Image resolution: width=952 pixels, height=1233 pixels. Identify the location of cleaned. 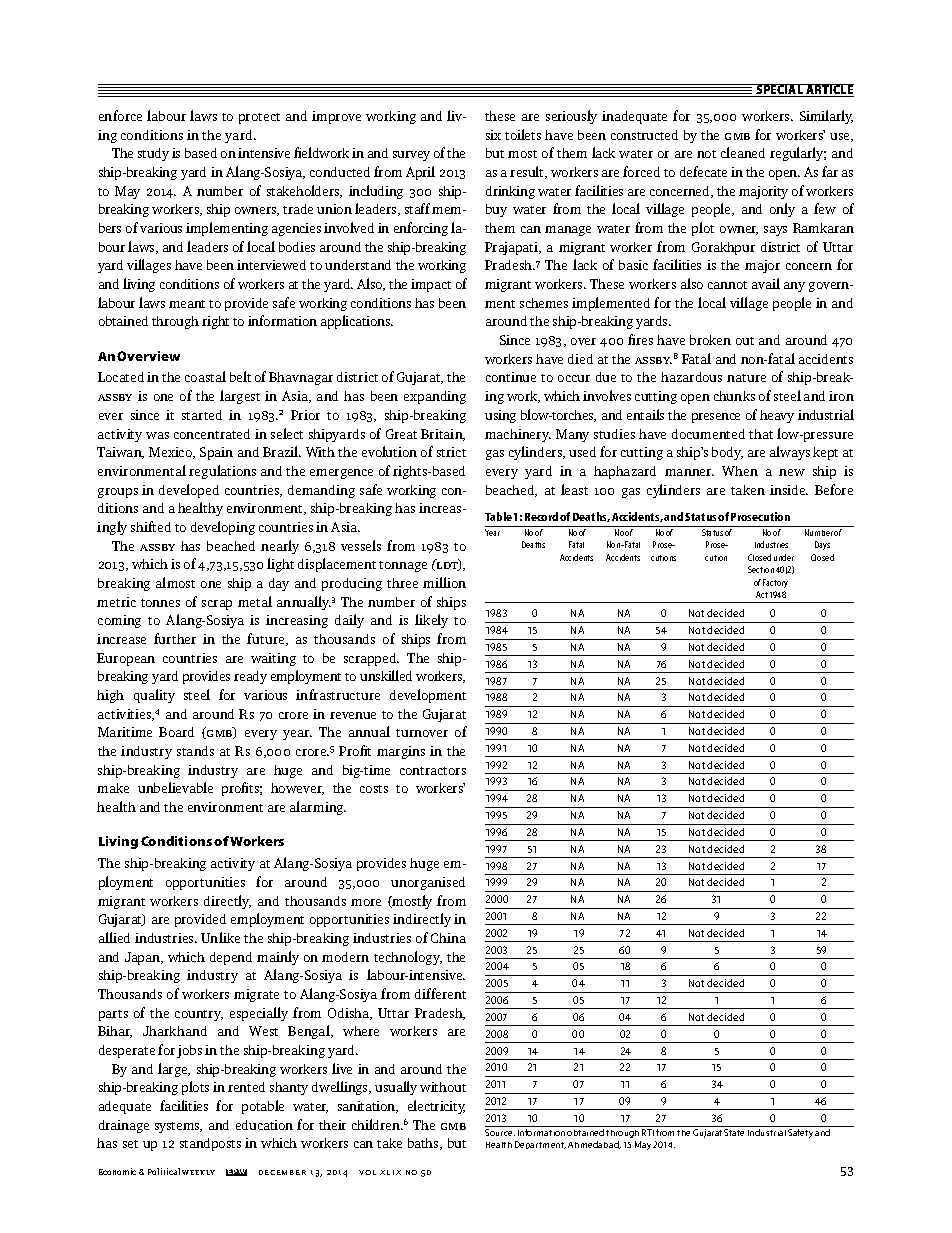
(743, 152).
